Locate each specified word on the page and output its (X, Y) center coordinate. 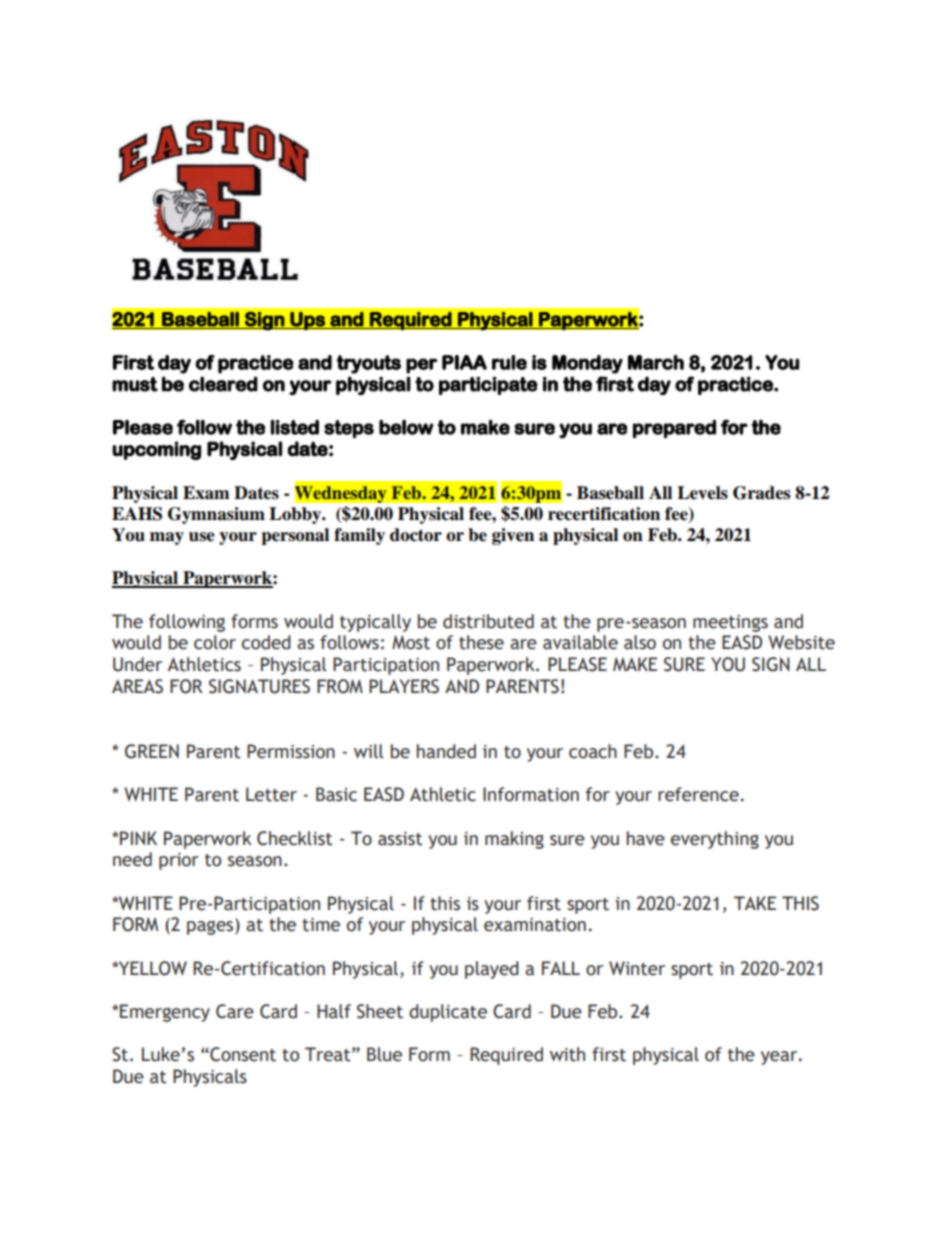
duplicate (448, 1013)
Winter (637, 968)
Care (235, 1011)
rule (509, 362)
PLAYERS (404, 686)
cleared (223, 384)
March (656, 362)
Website (801, 642)
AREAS (137, 686)
